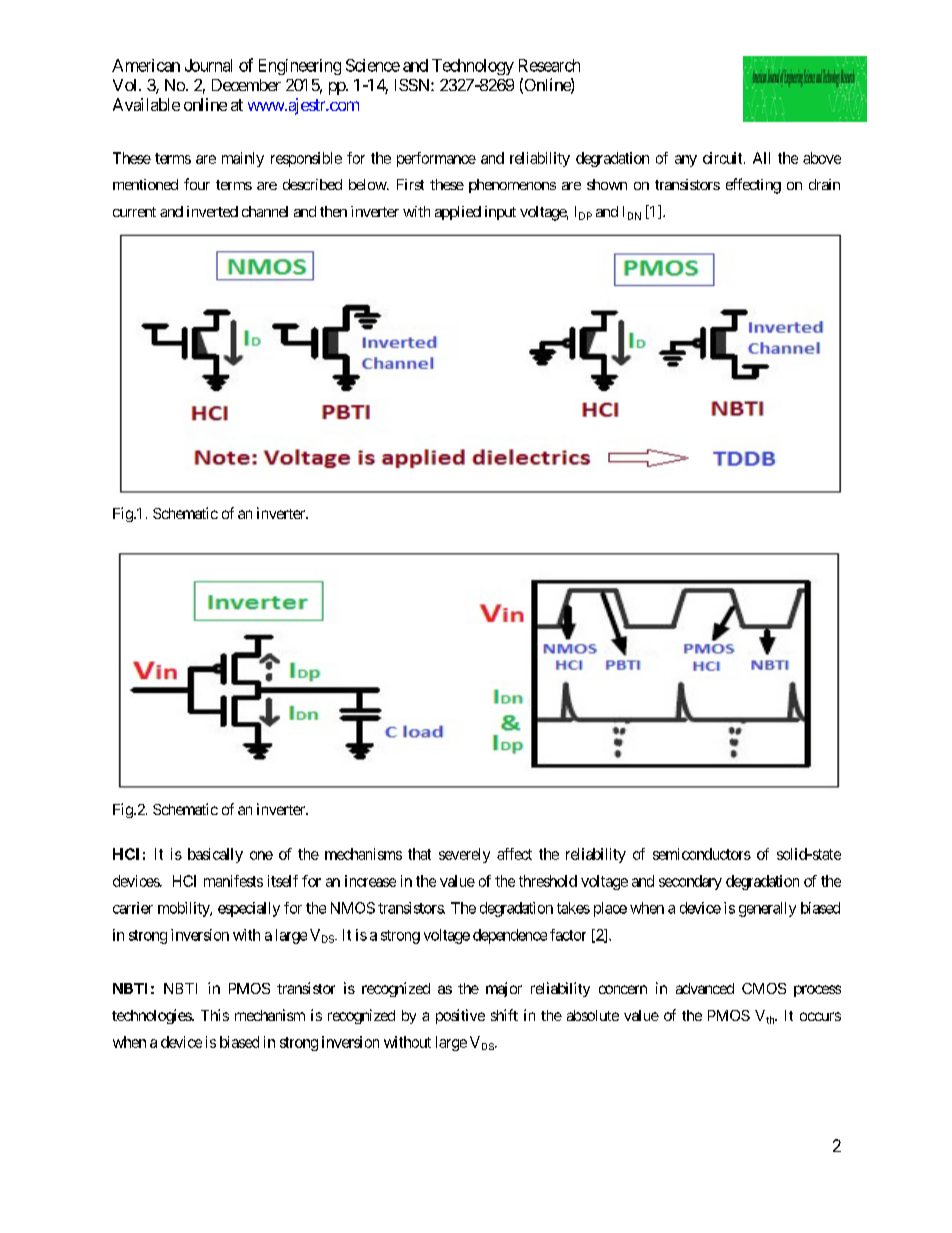 The height and width of the screenshot is (1233, 952). Describe the element at coordinates (215, 855) in the screenshot. I see `basically` at that location.
